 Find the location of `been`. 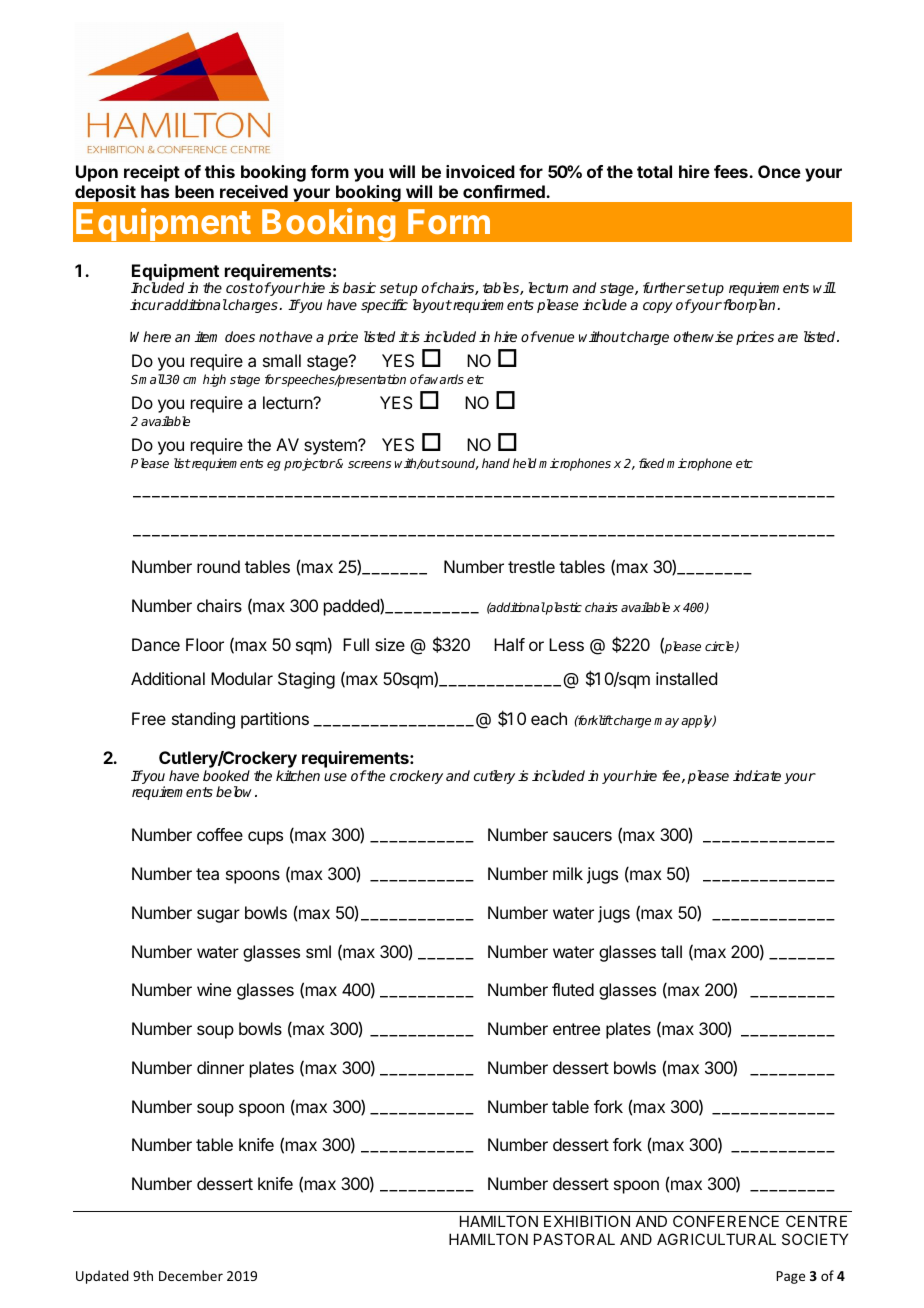

been is located at coordinates (194, 191).
